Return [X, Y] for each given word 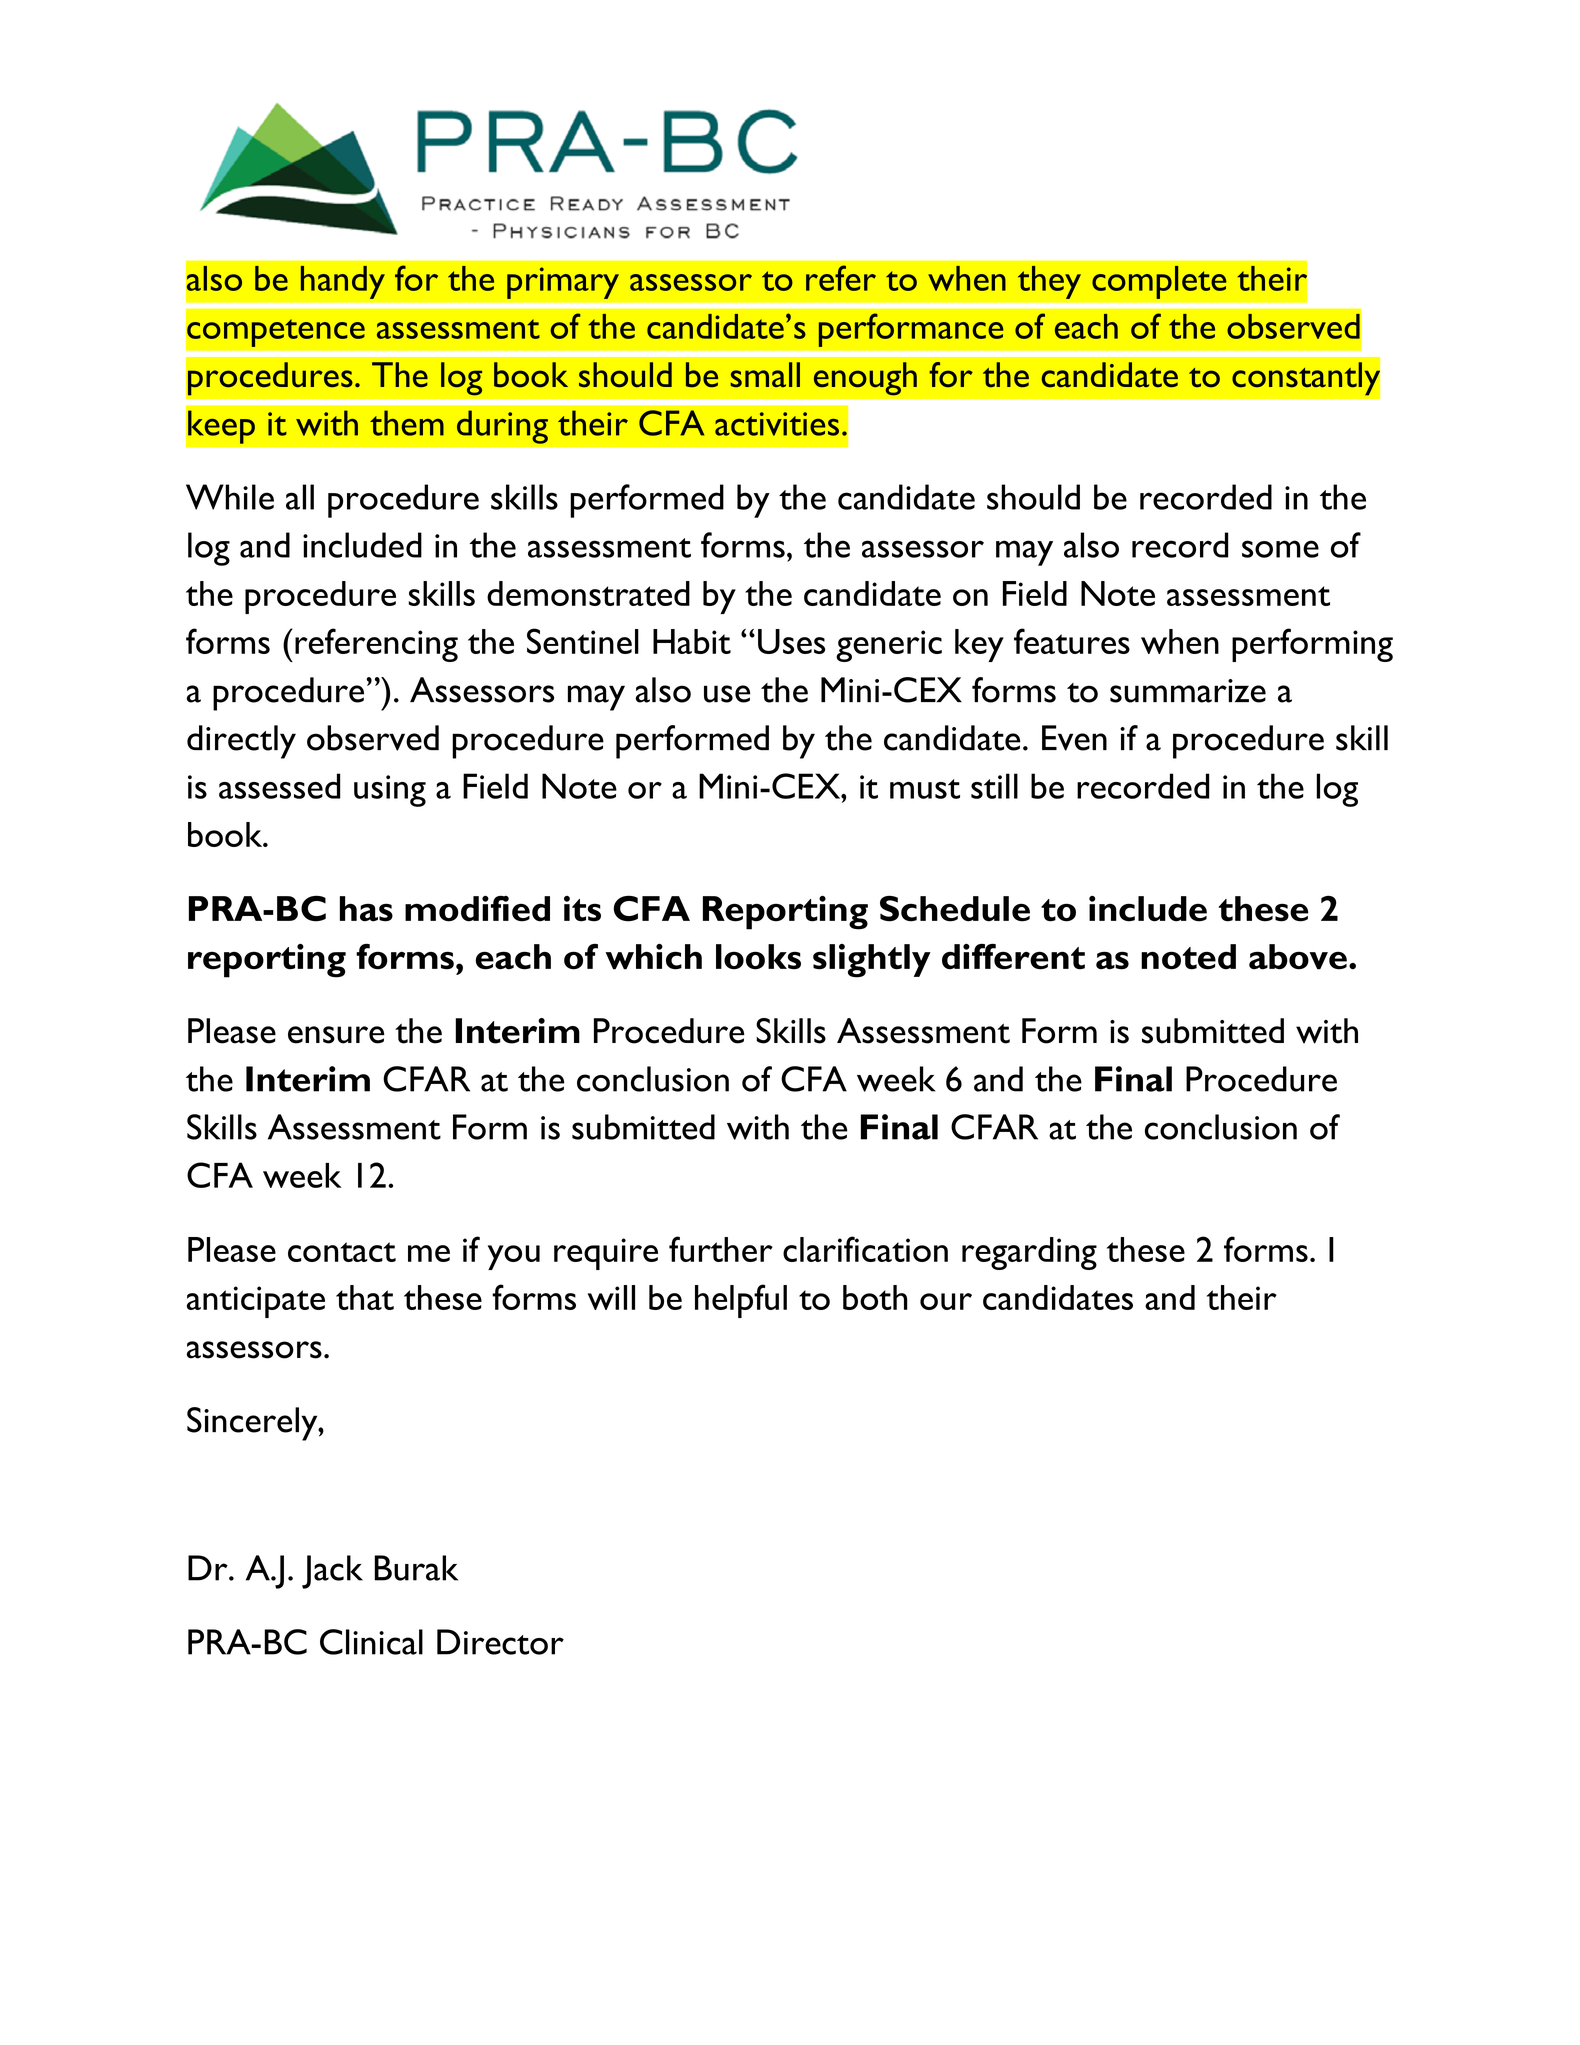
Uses [791, 641]
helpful [741, 1301]
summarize [1188, 691]
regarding [1029, 1253]
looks [758, 957]
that [365, 1297]
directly [241, 742]
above [1298, 957]
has [366, 909]
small [765, 375]
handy [343, 282]
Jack [332, 1572]
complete [1159, 282]
